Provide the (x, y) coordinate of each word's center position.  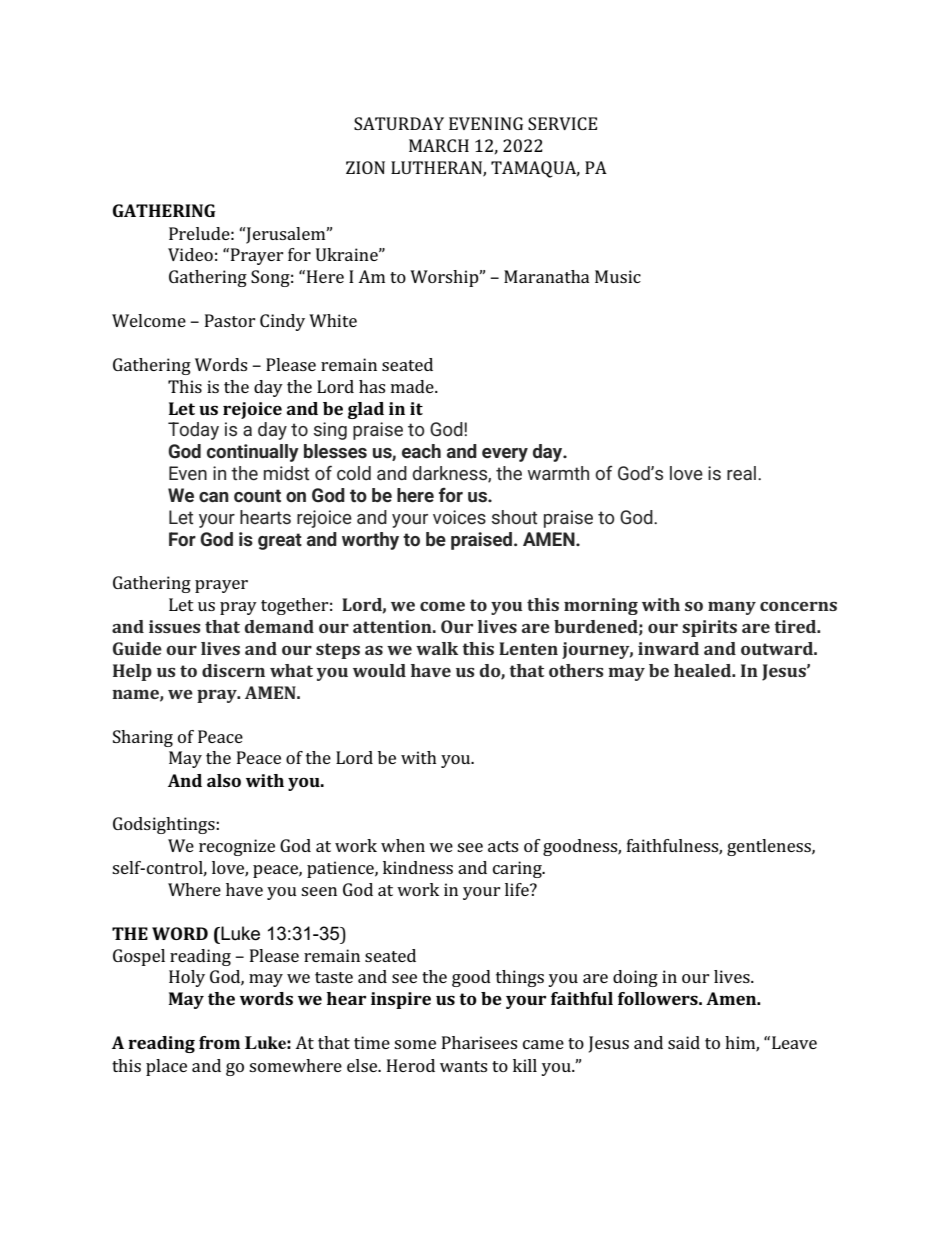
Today (193, 431)
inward (668, 648)
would (379, 670)
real (741, 473)
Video (190, 254)
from (219, 1042)
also (224, 780)
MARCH (439, 145)
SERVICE (562, 123)
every (505, 455)
